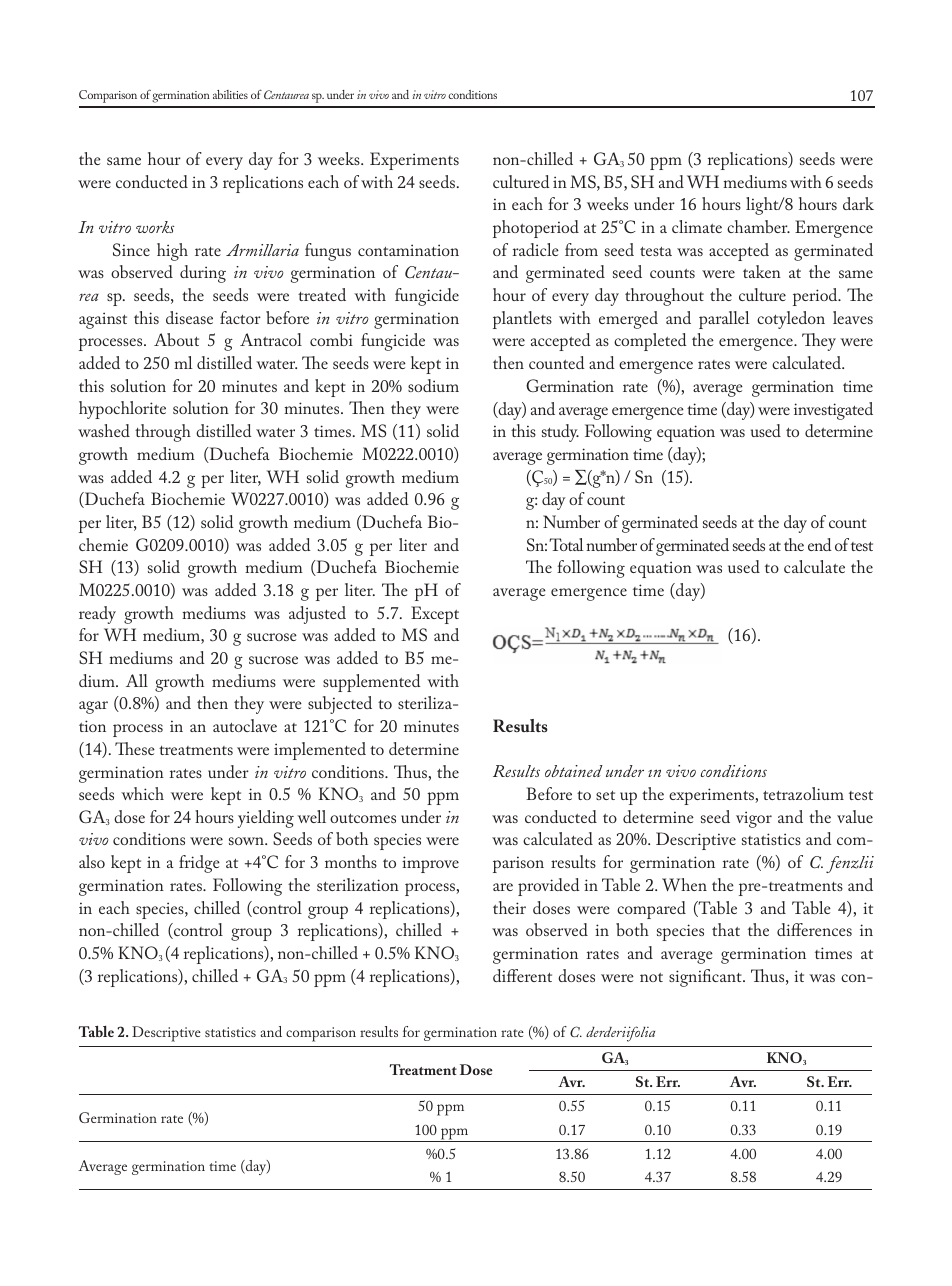 This screenshot has height=1286, width=952. Describe the element at coordinates (858, 203) in the screenshot. I see `dark` at that location.
